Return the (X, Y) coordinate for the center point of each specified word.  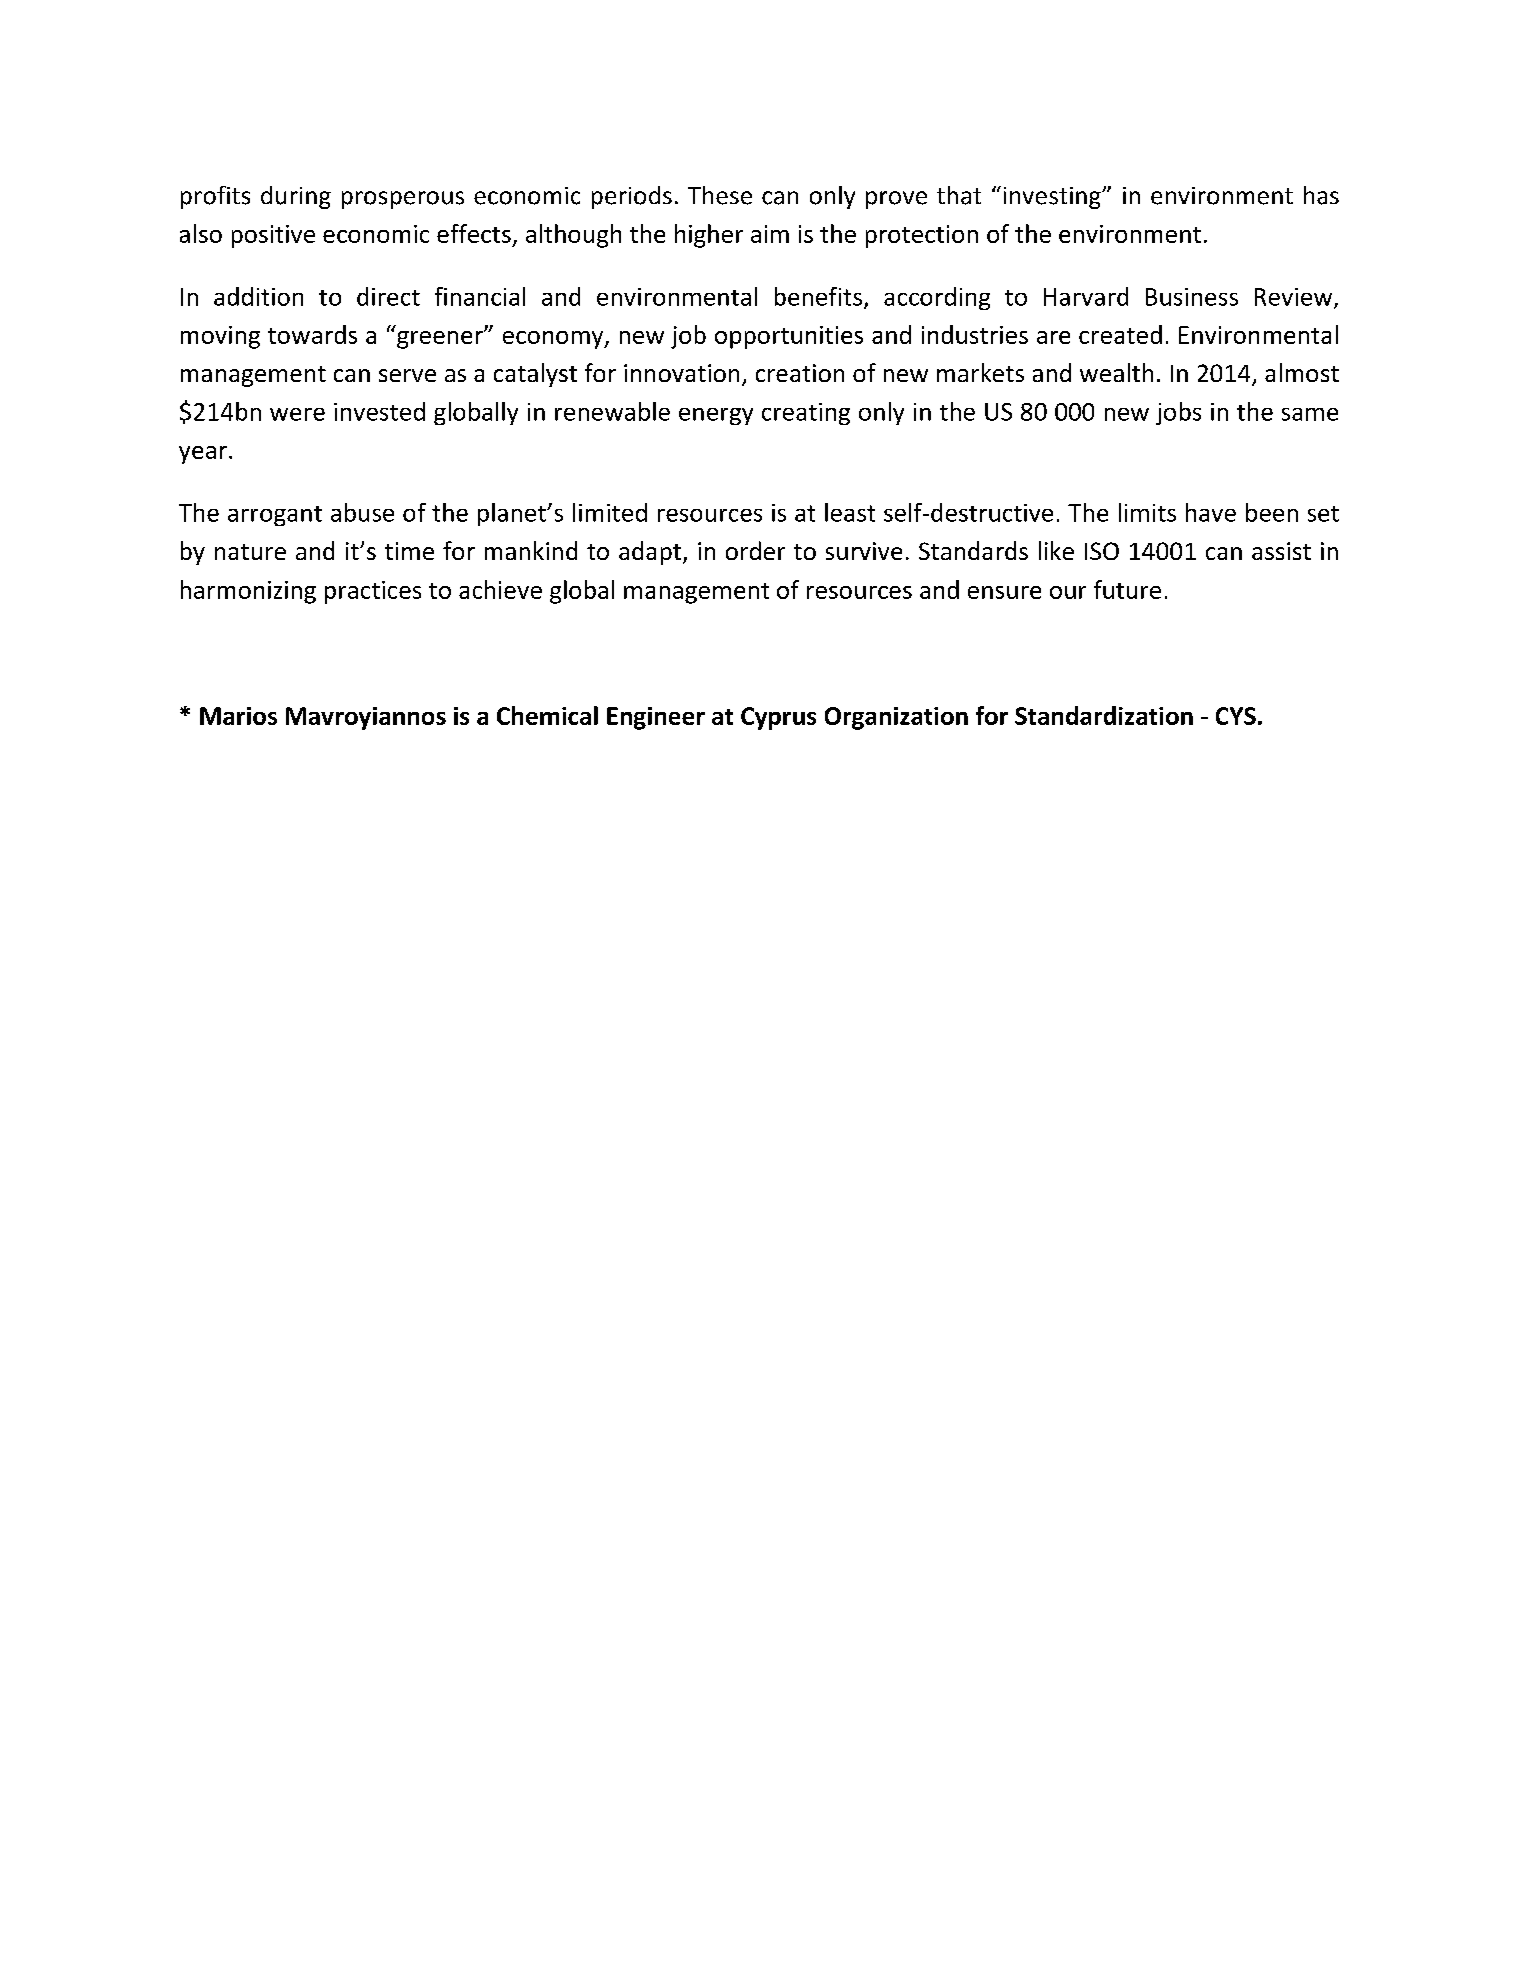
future (1127, 589)
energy (716, 416)
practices (373, 592)
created (1120, 334)
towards (312, 334)
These (720, 195)
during (296, 197)
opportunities (789, 337)
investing (1053, 198)
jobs (1178, 413)
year (203, 455)
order (755, 550)
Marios (238, 716)
